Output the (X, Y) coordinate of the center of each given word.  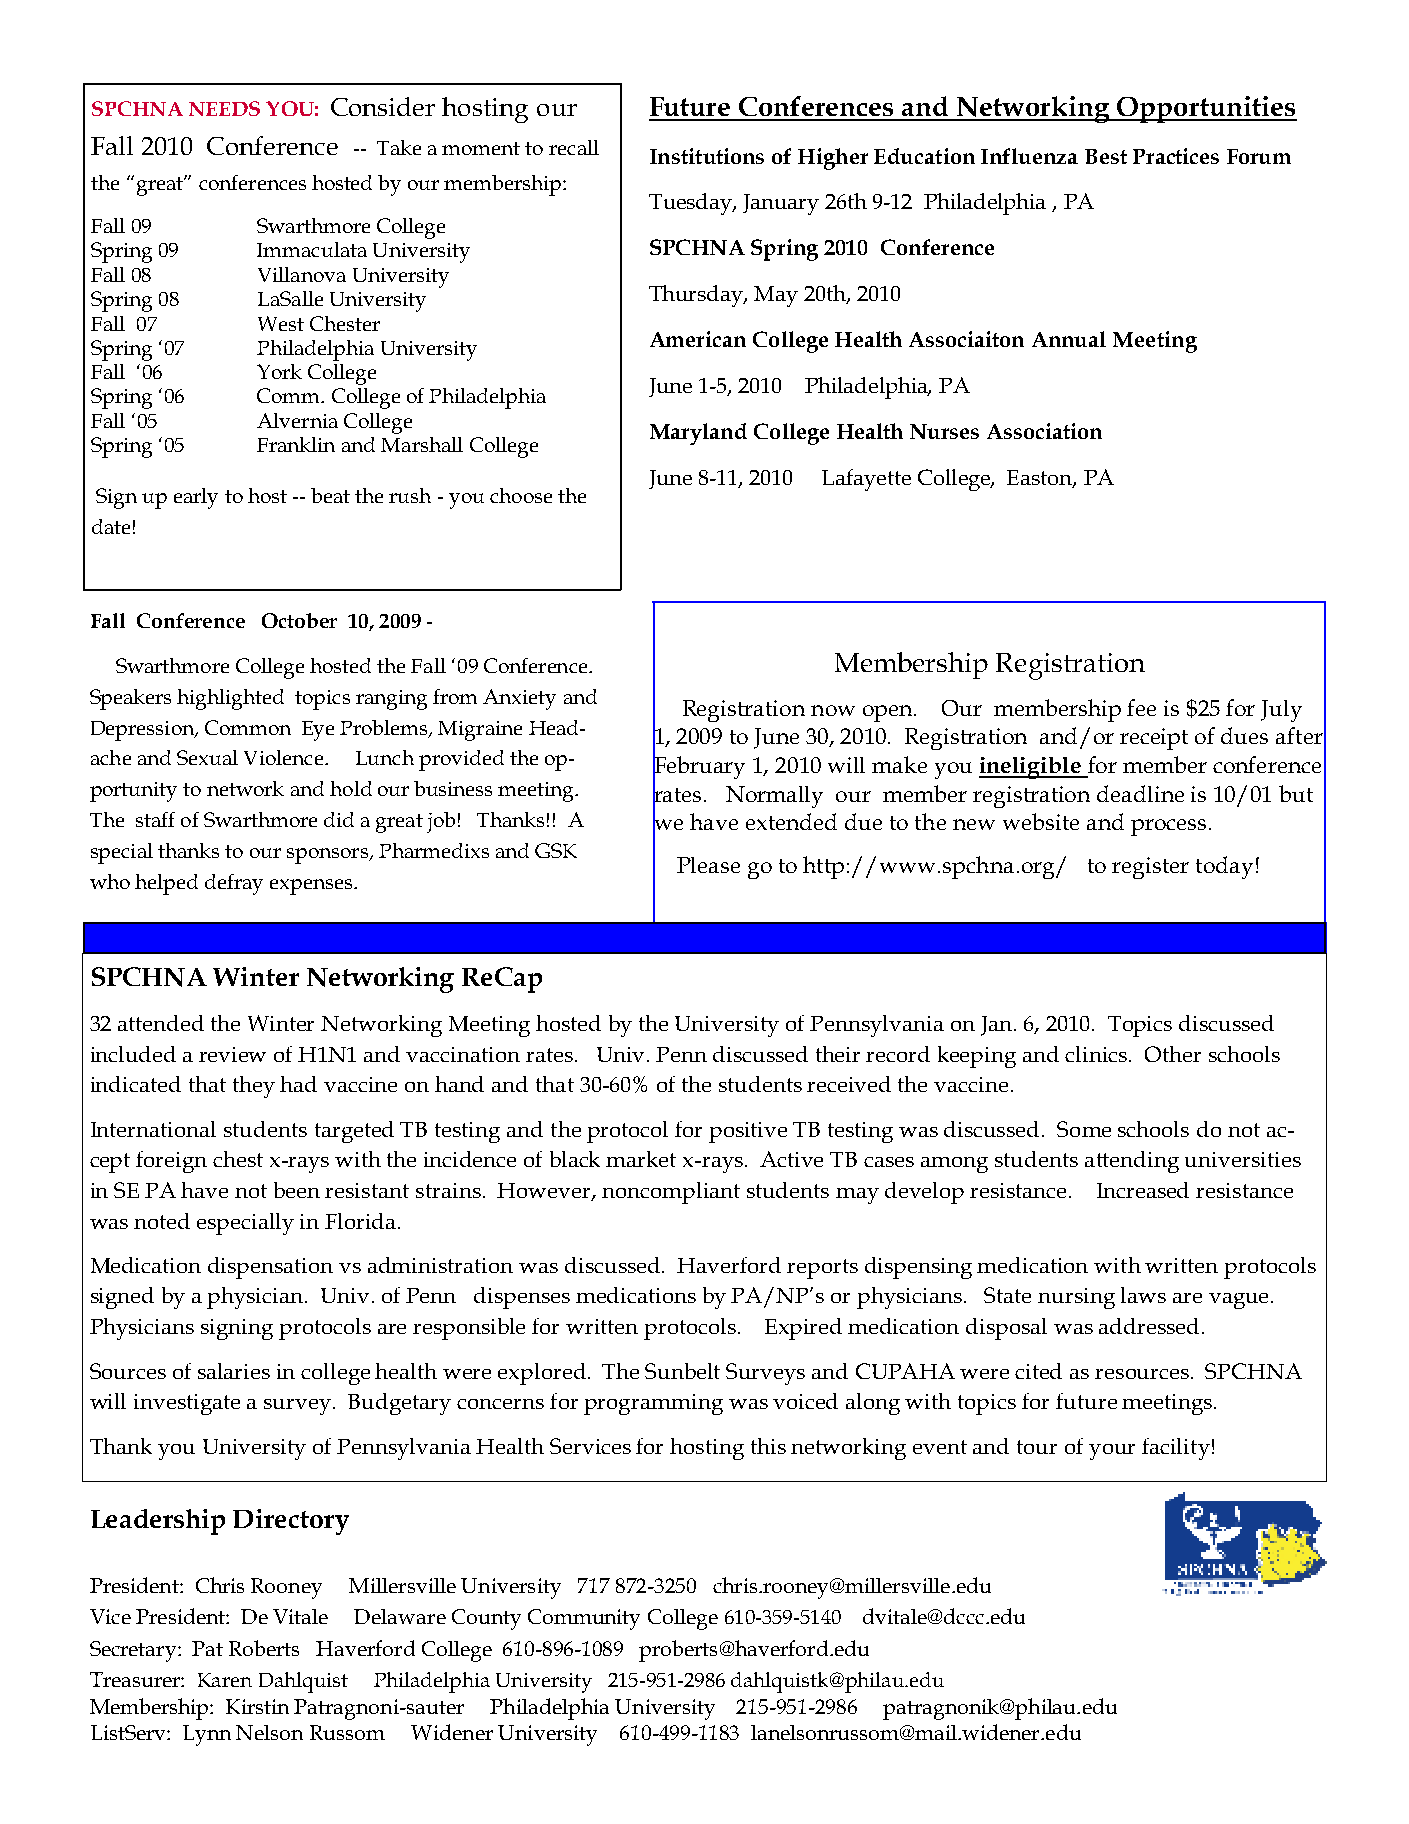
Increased (1143, 1190)
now (833, 710)
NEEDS (224, 108)
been (297, 1190)
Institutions (707, 156)
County (486, 1619)
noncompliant (671, 1193)
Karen (225, 1680)
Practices (1176, 156)
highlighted (230, 699)
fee (1141, 707)
